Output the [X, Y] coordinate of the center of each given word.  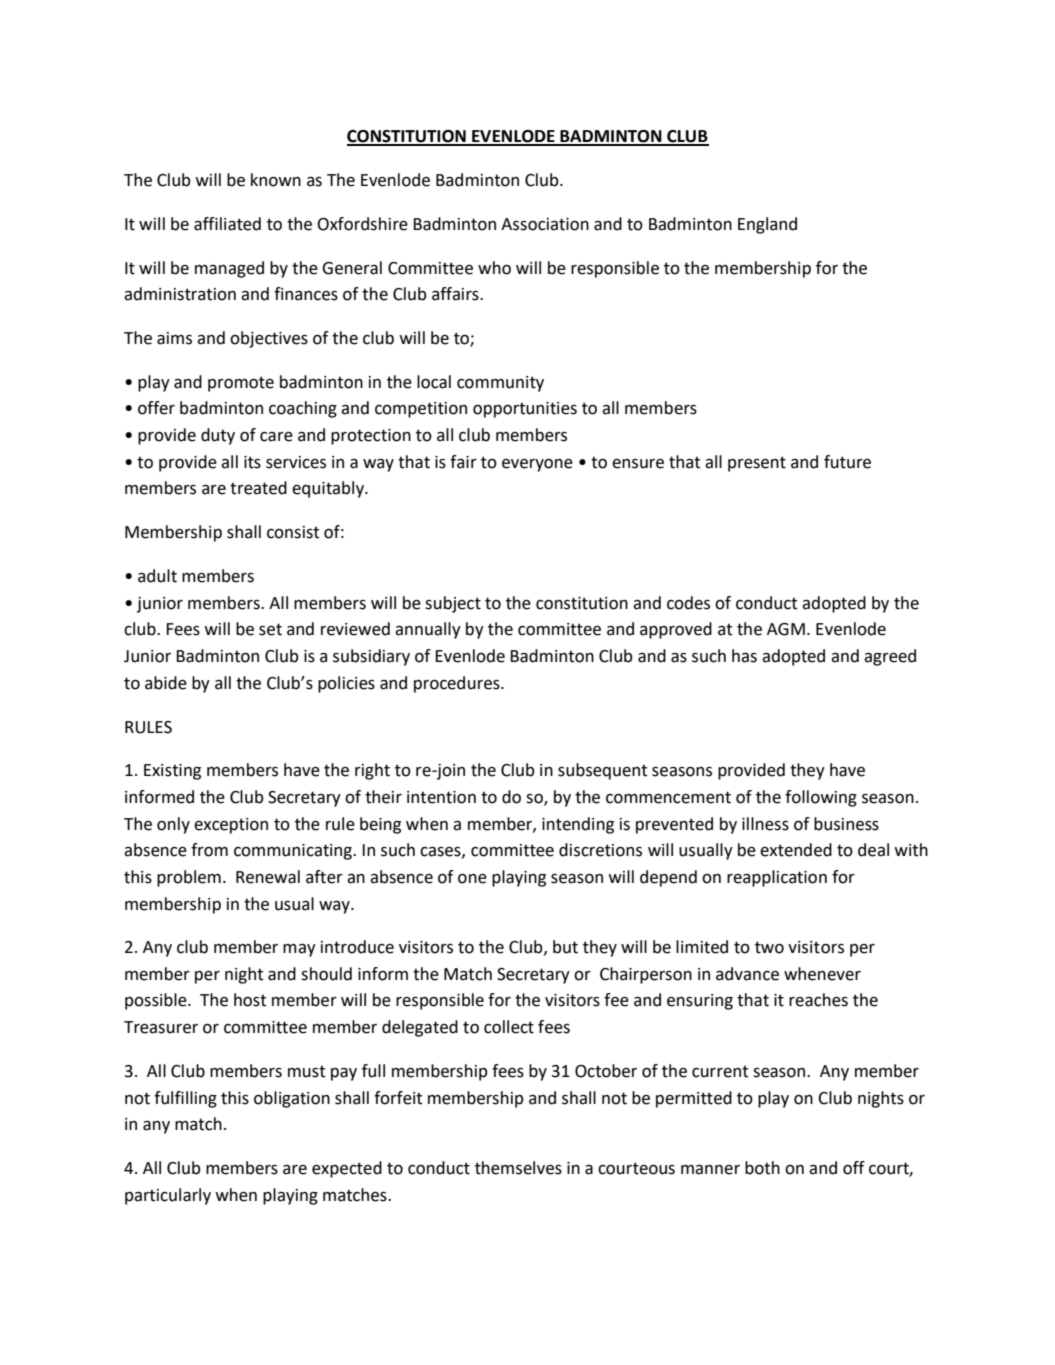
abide [166, 683]
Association [545, 224]
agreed [890, 657]
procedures [458, 684]
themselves [518, 1168]
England [767, 225]
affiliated [227, 224]
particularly [168, 1196]
